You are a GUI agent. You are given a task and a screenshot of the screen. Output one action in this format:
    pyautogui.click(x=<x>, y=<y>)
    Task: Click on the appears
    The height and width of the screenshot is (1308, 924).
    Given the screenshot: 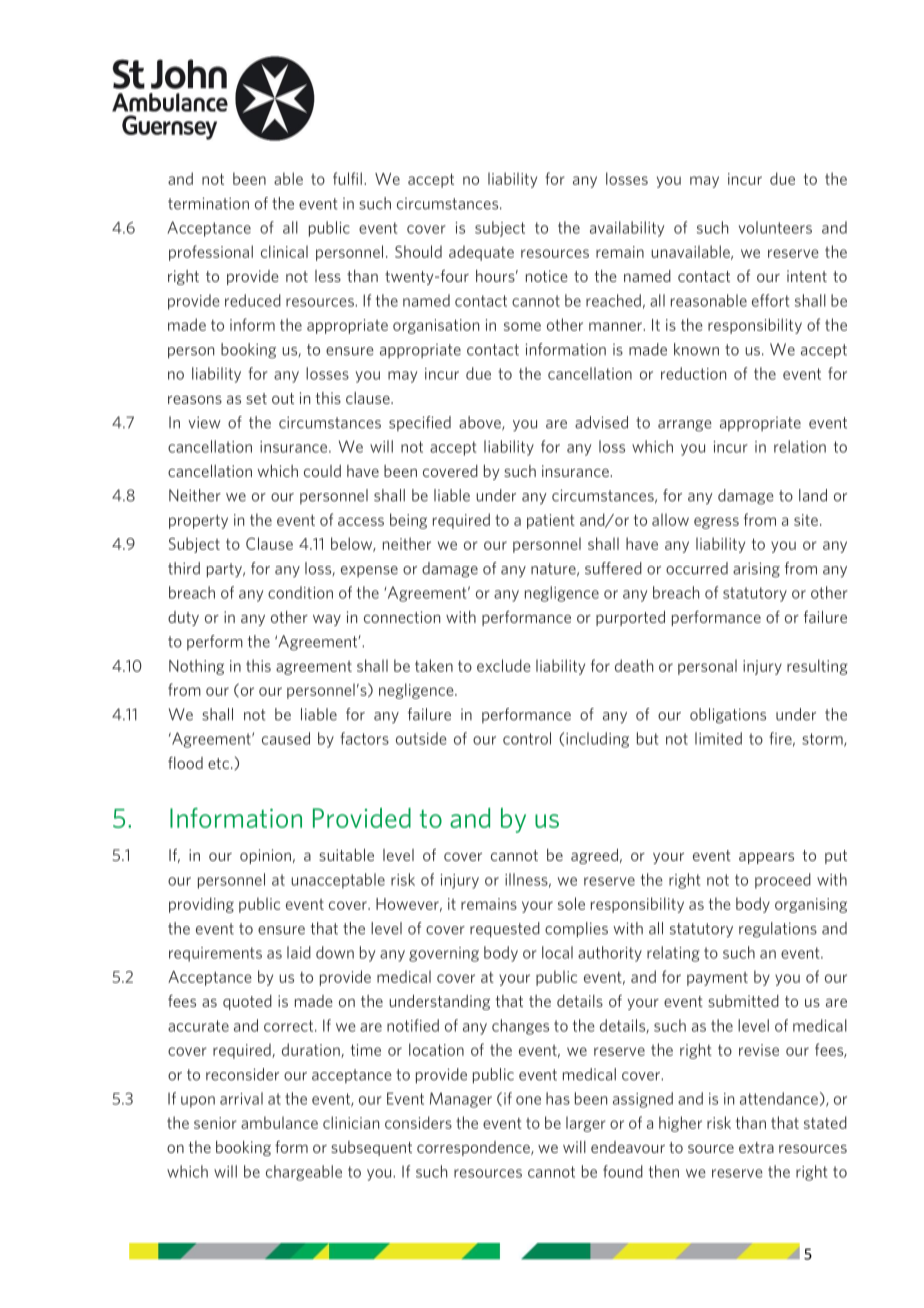 What is the action you would take?
    pyautogui.click(x=766, y=858)
